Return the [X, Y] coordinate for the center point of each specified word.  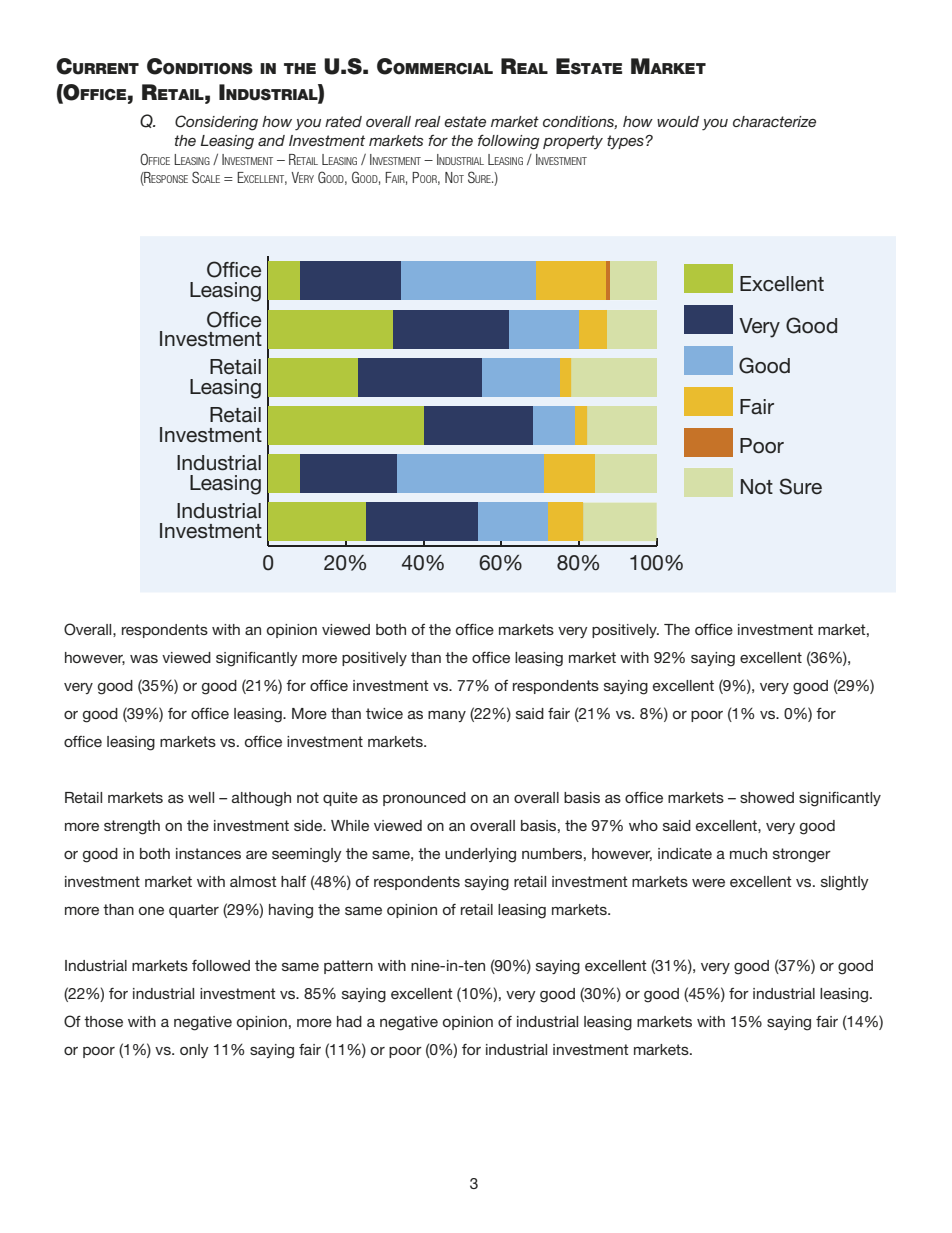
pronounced [424, 799]
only [194, 1051]
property [573, 142]
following [509, 142]
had [349, 1021]
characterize [774, 121]
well [201, 797]
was [144, 658]
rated [343, 121]
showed [767, 797]
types [626, 142]
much [748, 853]
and [271, 140]
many [447, 716]
